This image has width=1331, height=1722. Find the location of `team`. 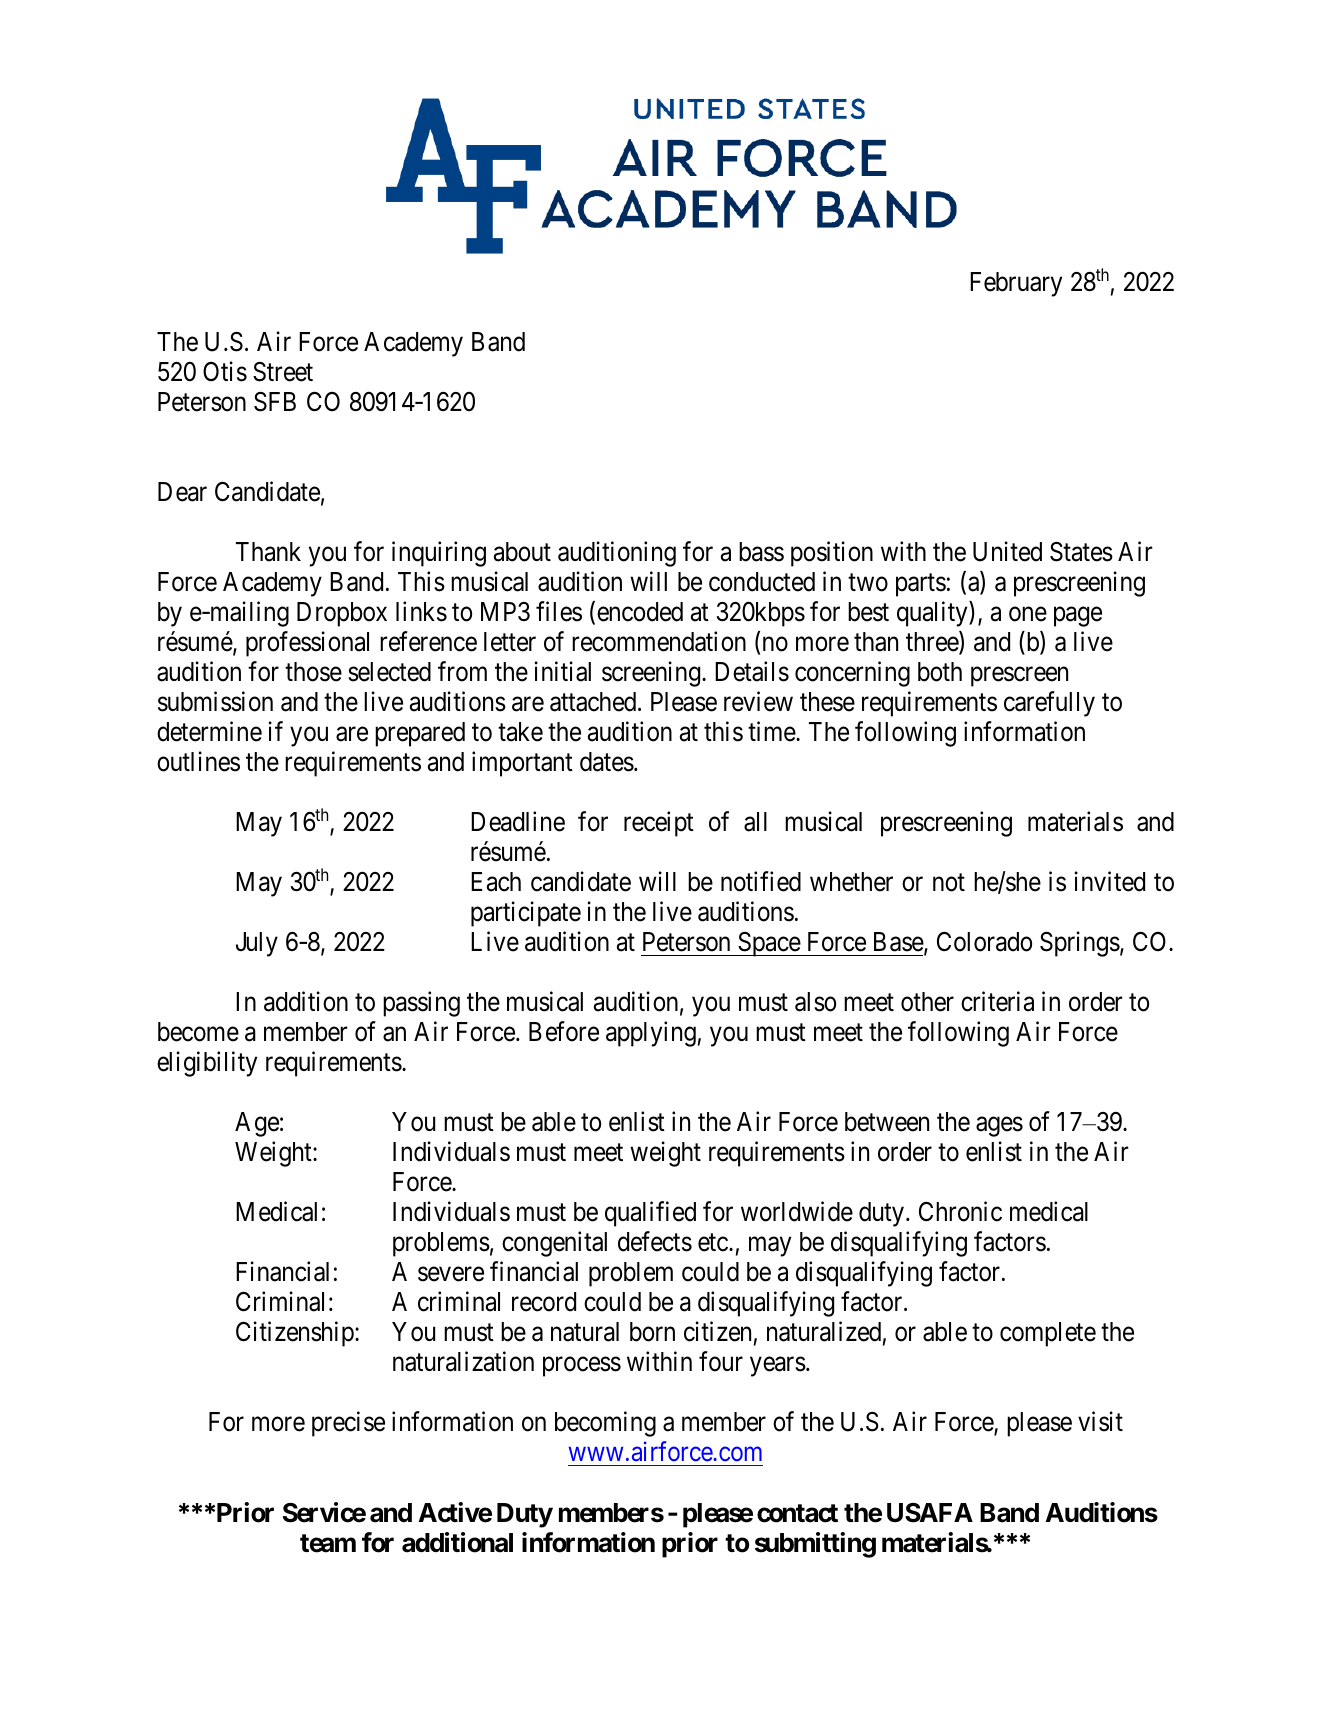

team is located at coordinates (328, 1543).
